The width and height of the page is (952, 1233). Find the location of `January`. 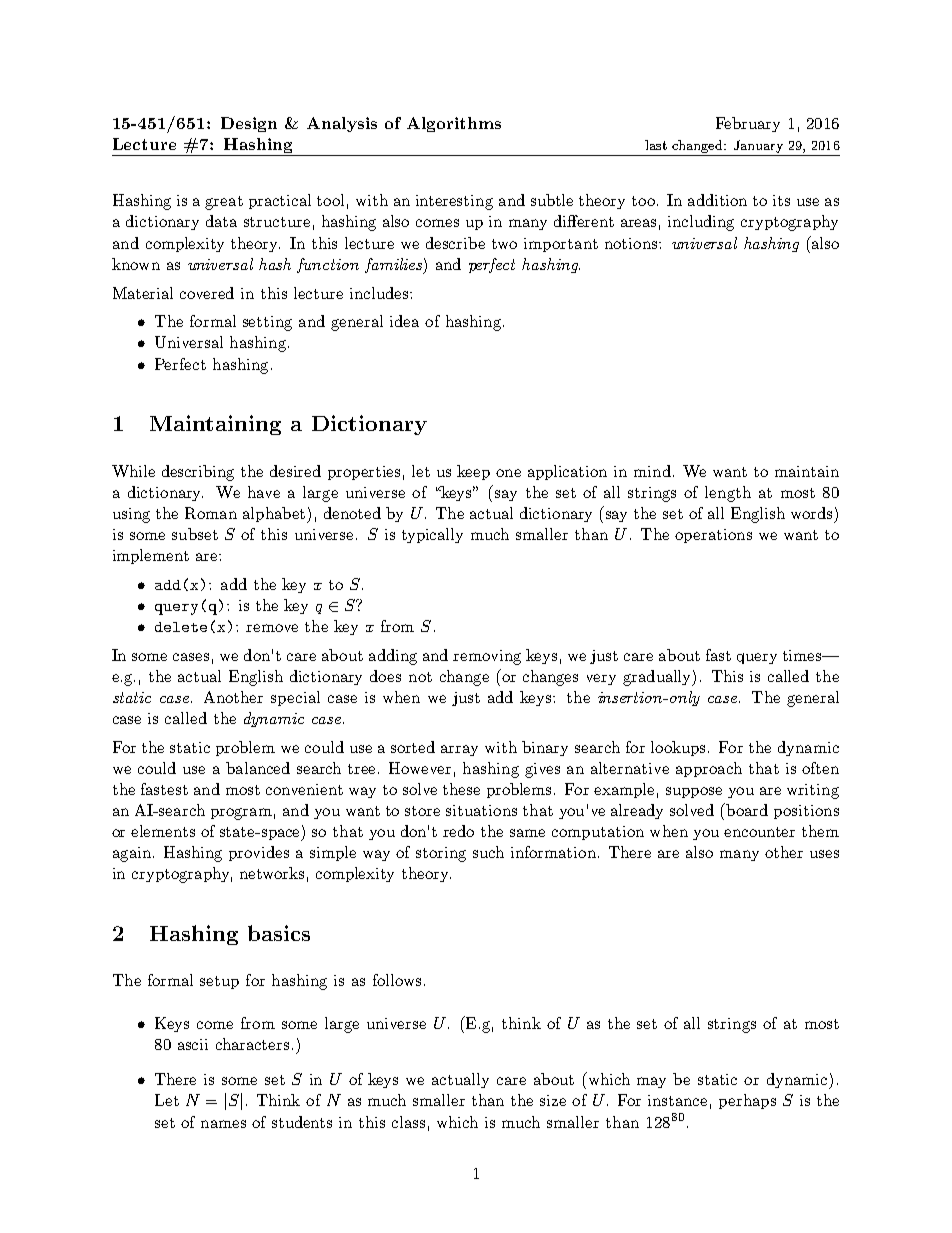

January is located at coordinates (758, 148).
